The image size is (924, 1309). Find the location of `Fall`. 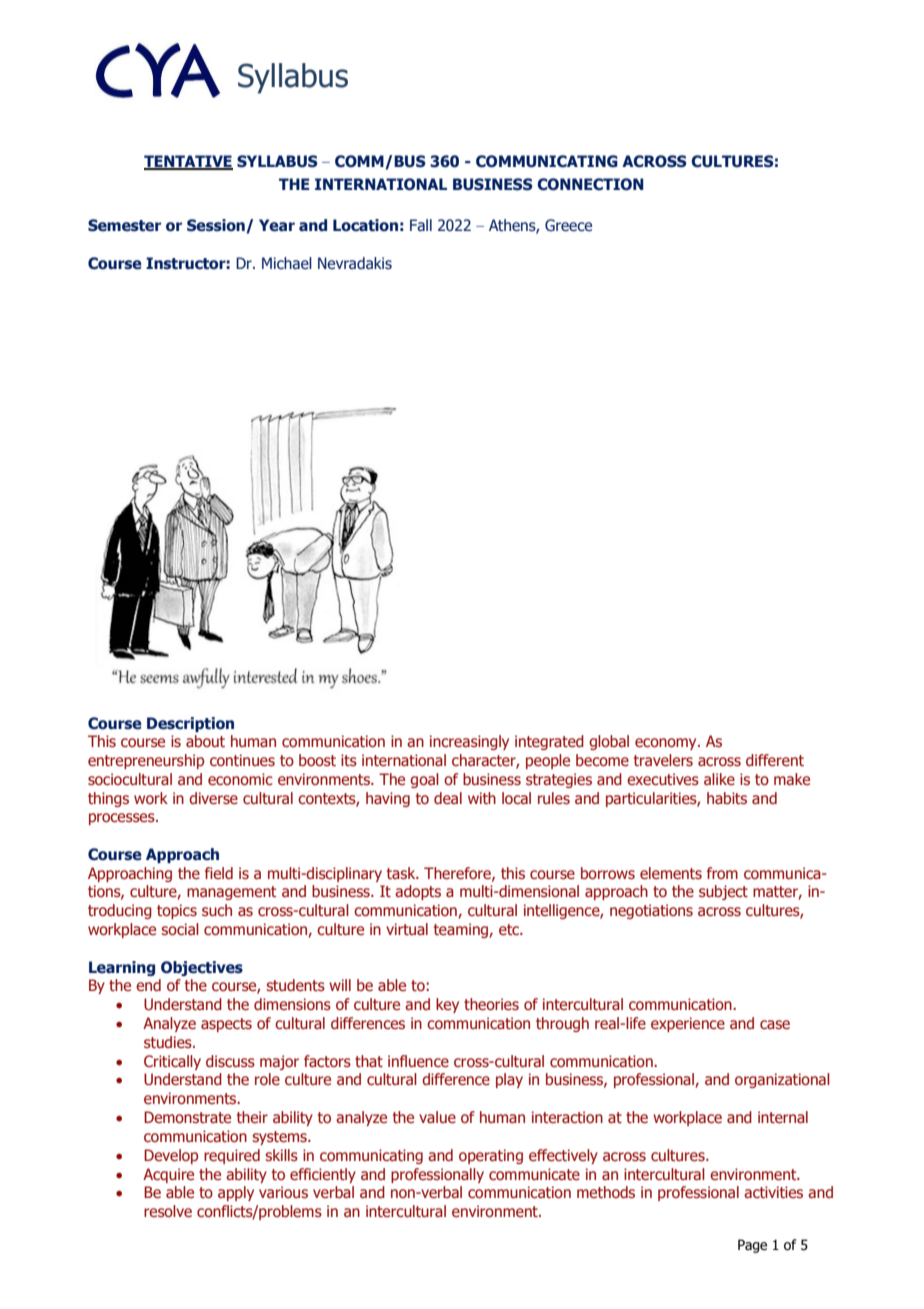

Fall is located at coordinates (421, 225).
